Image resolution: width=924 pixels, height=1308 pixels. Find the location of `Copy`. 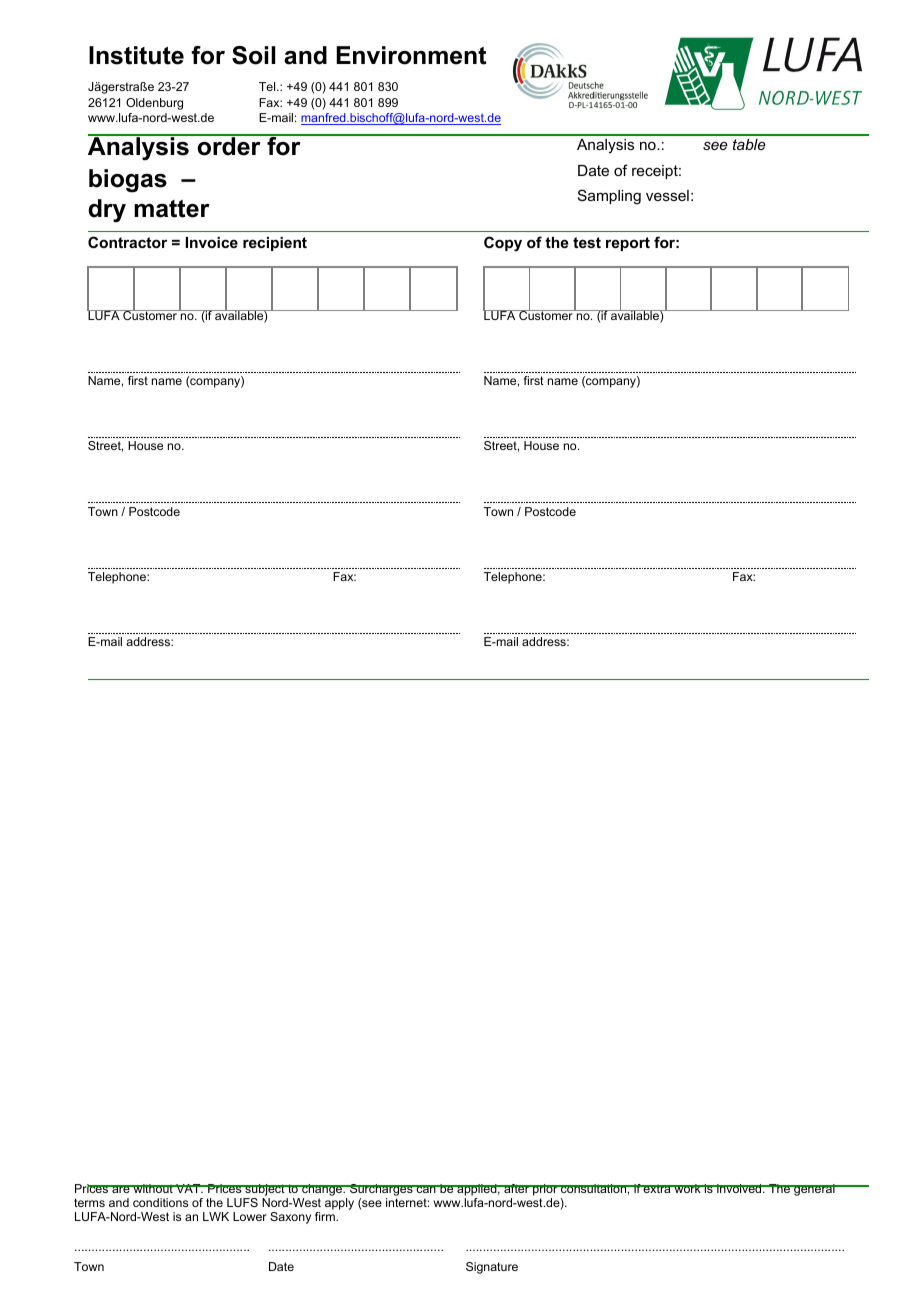

Copy is located at coordinates (503, 244).
